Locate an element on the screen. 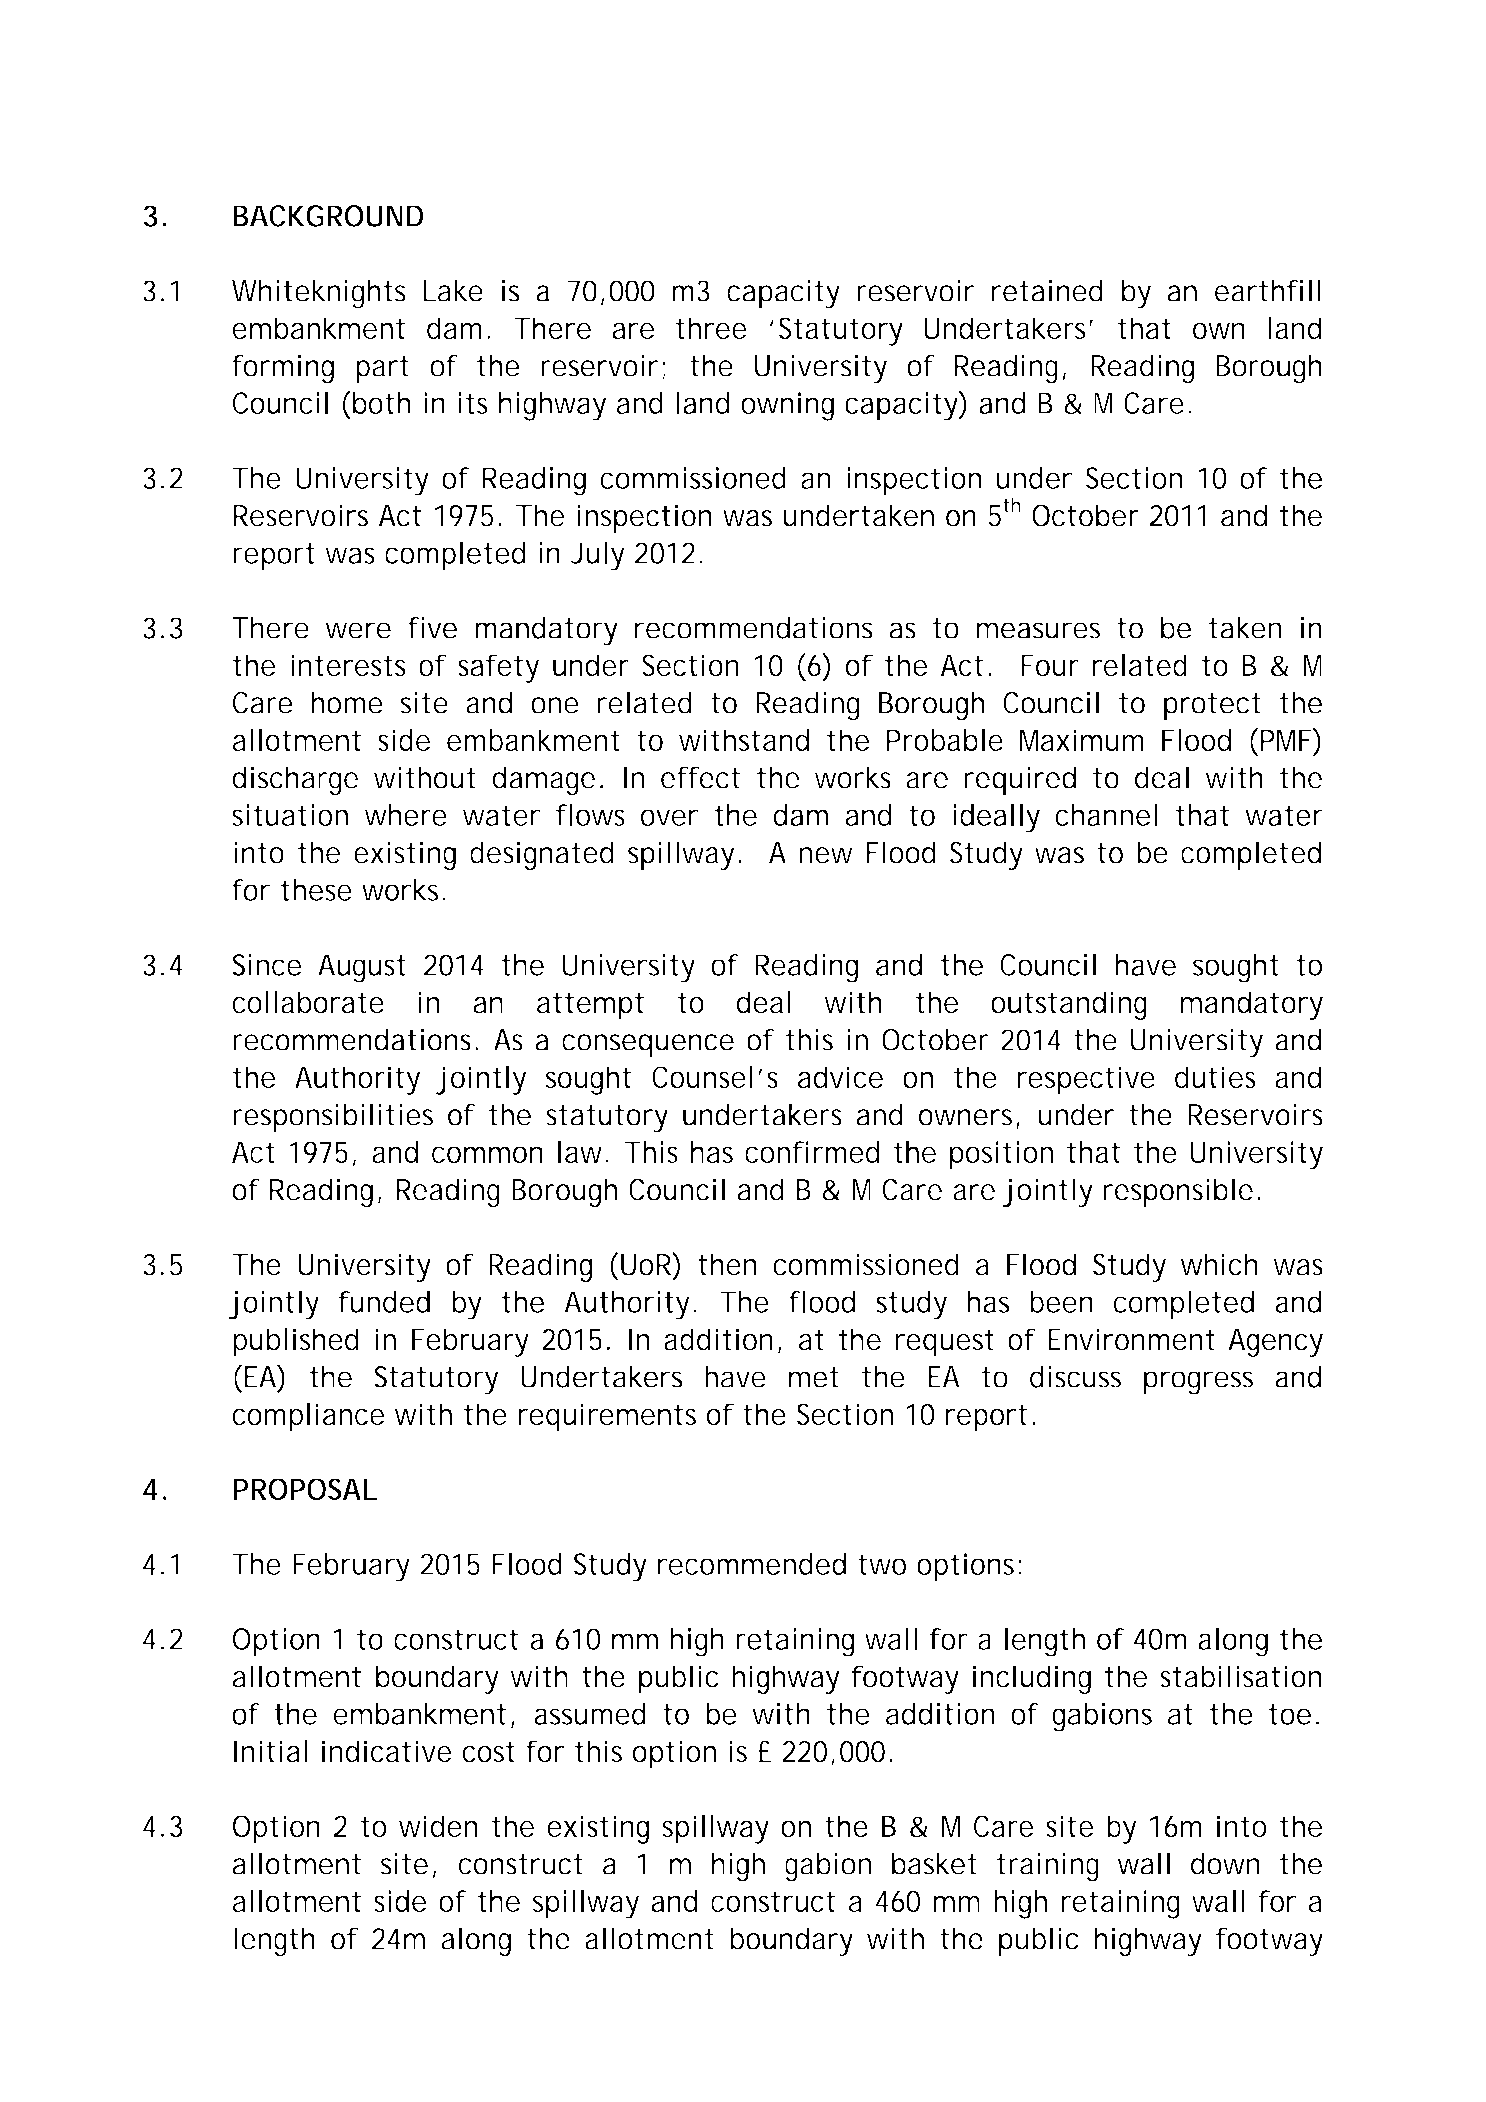 This screenshot has height=2102, width=1486. widen is located at coordinates (438, 1826).
